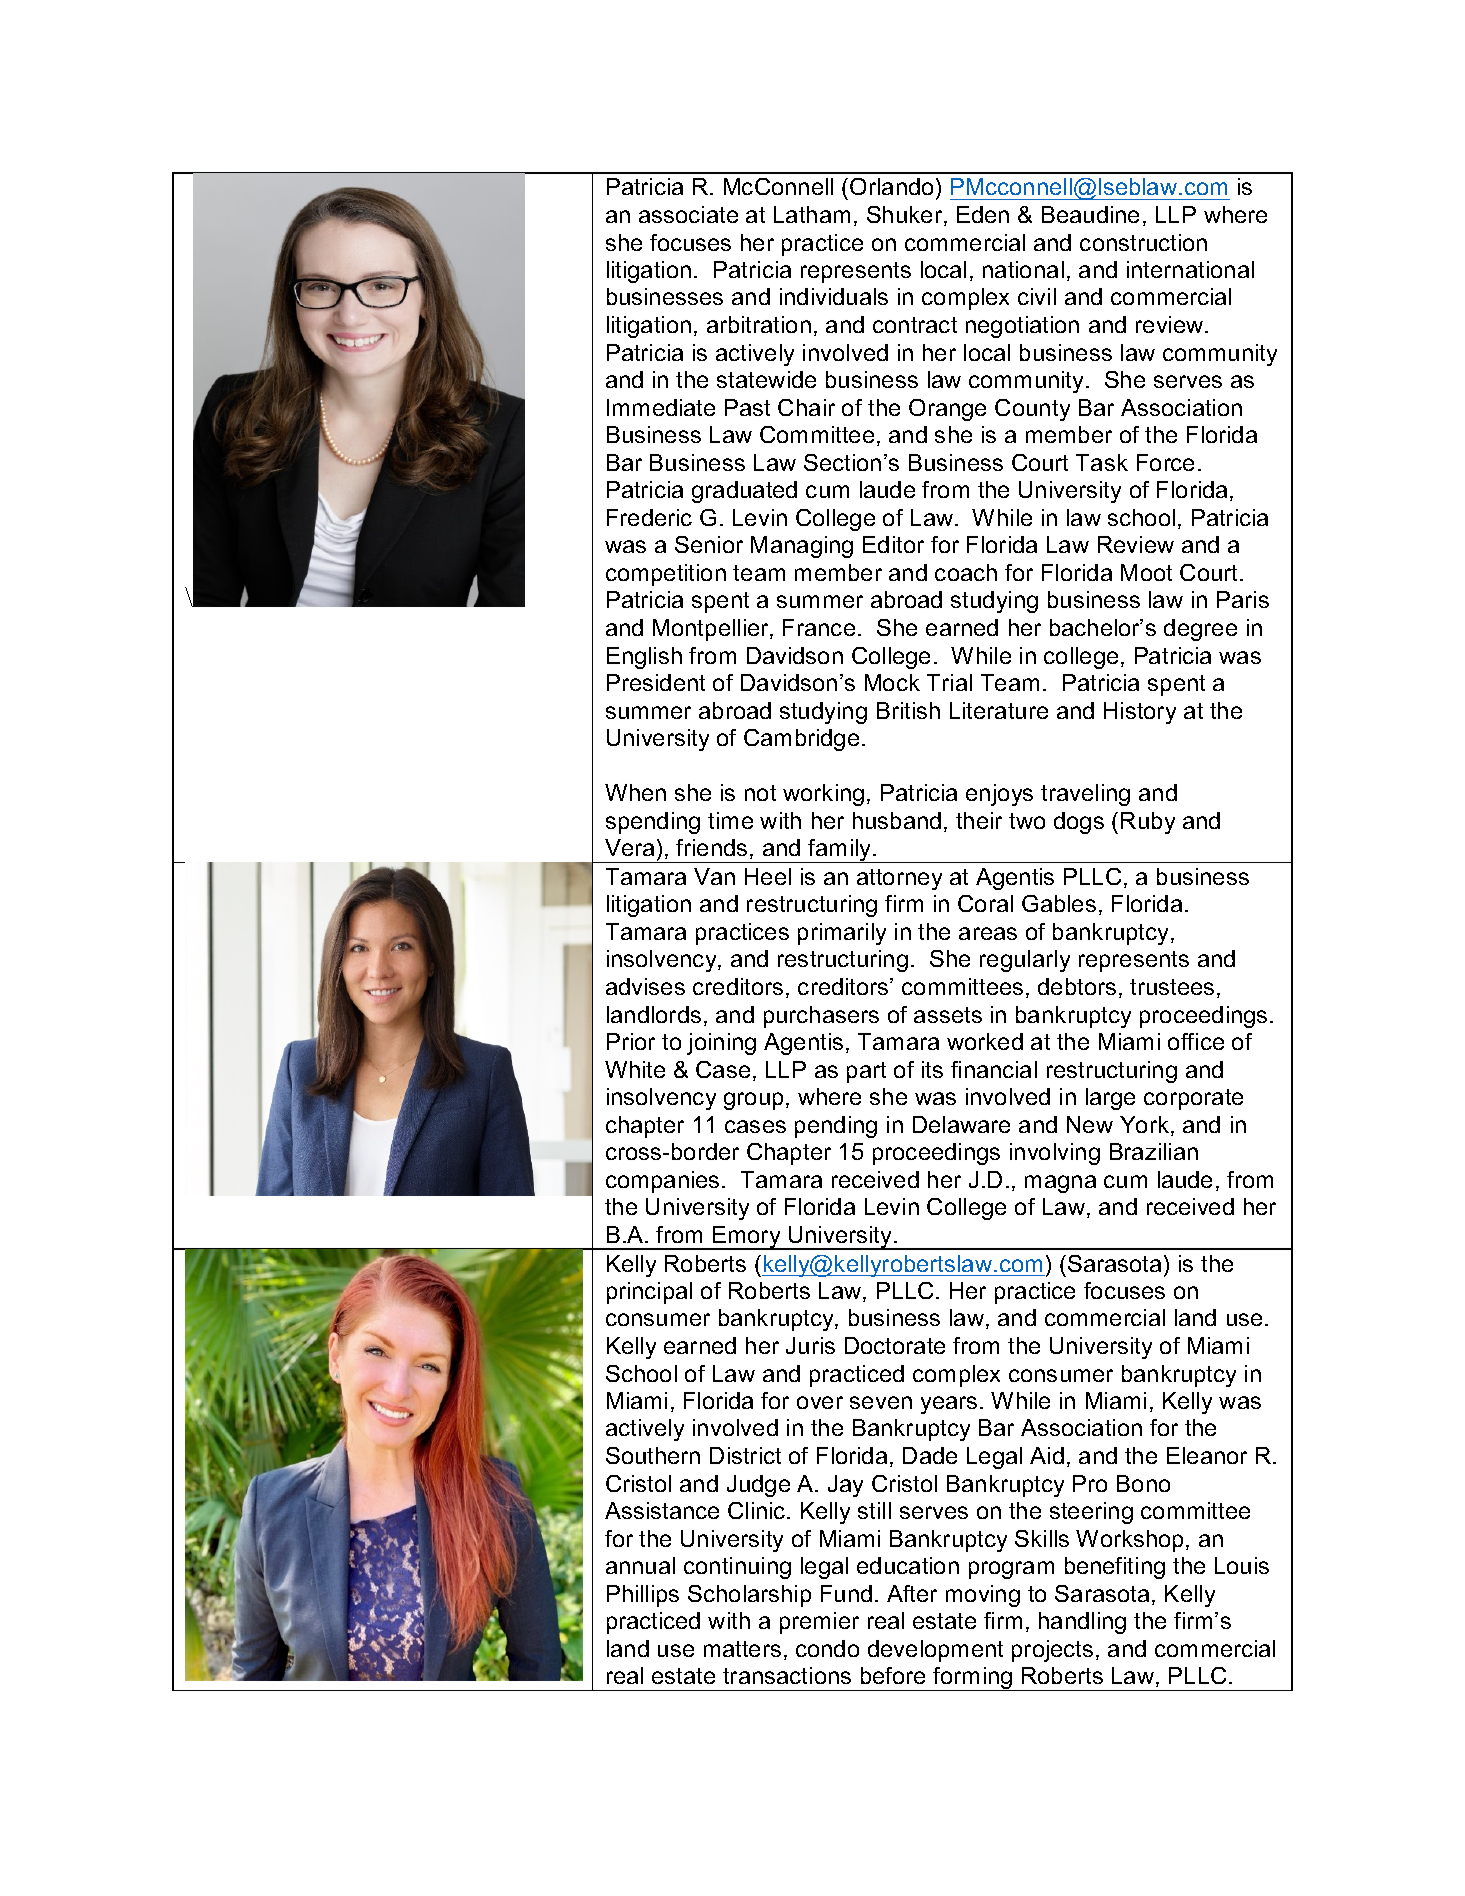 The height and width of the image is (1896, 1465). What do you see at coordinates (983, 214) in the image?
I see `Eden` at bounding box center [983, 214].
